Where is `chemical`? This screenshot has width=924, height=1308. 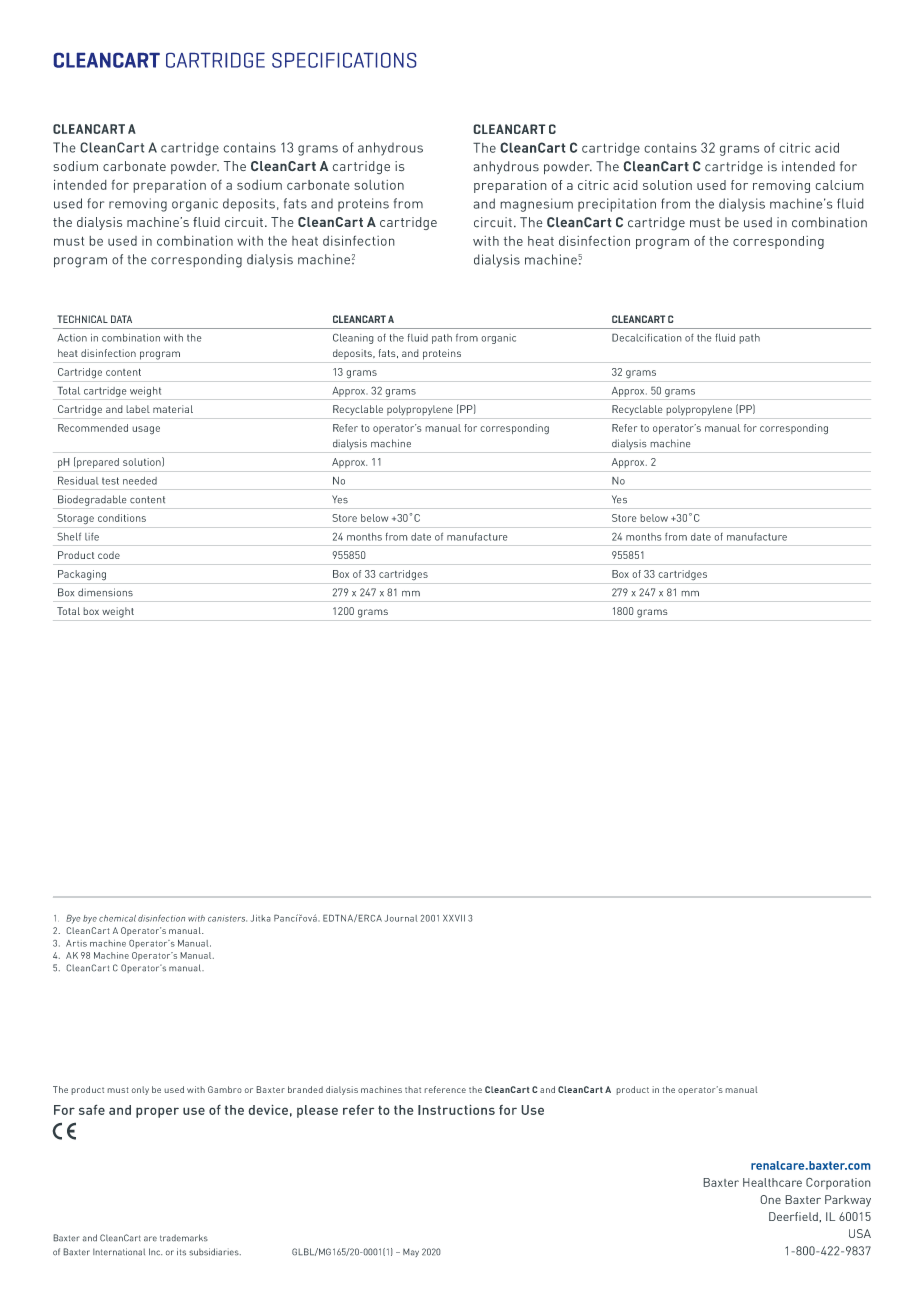 chemical is located at coordinates (117, 918).
